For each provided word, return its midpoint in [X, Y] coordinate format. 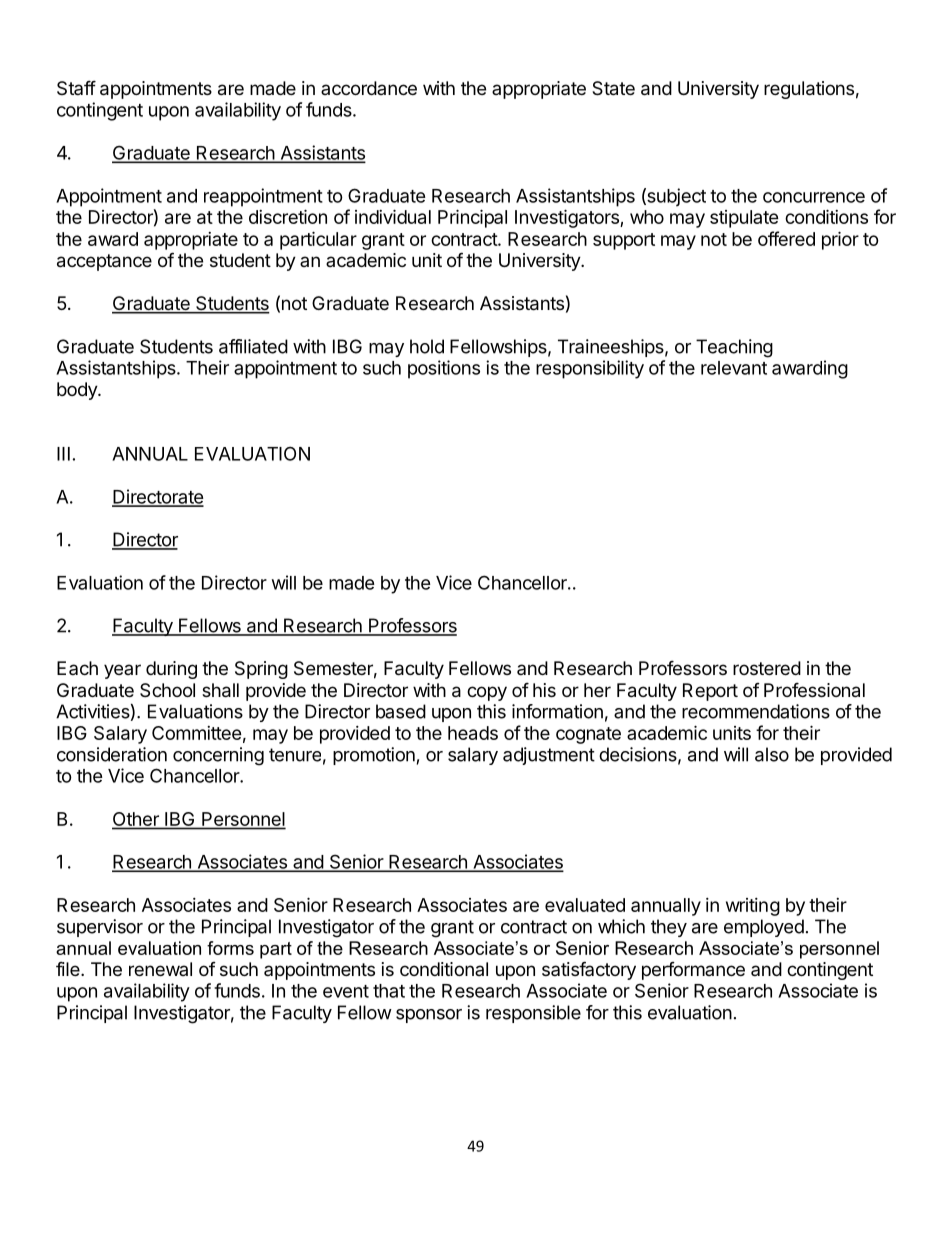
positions [444, 369]
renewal [160, 969]
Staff [76, 87]
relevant [734, 368]
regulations [809, 90]
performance [693, 971]
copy [487, 693]
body [78, 391]
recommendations [756, 711]
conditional [444, 969]
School [167, 690]
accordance [369, 88]
